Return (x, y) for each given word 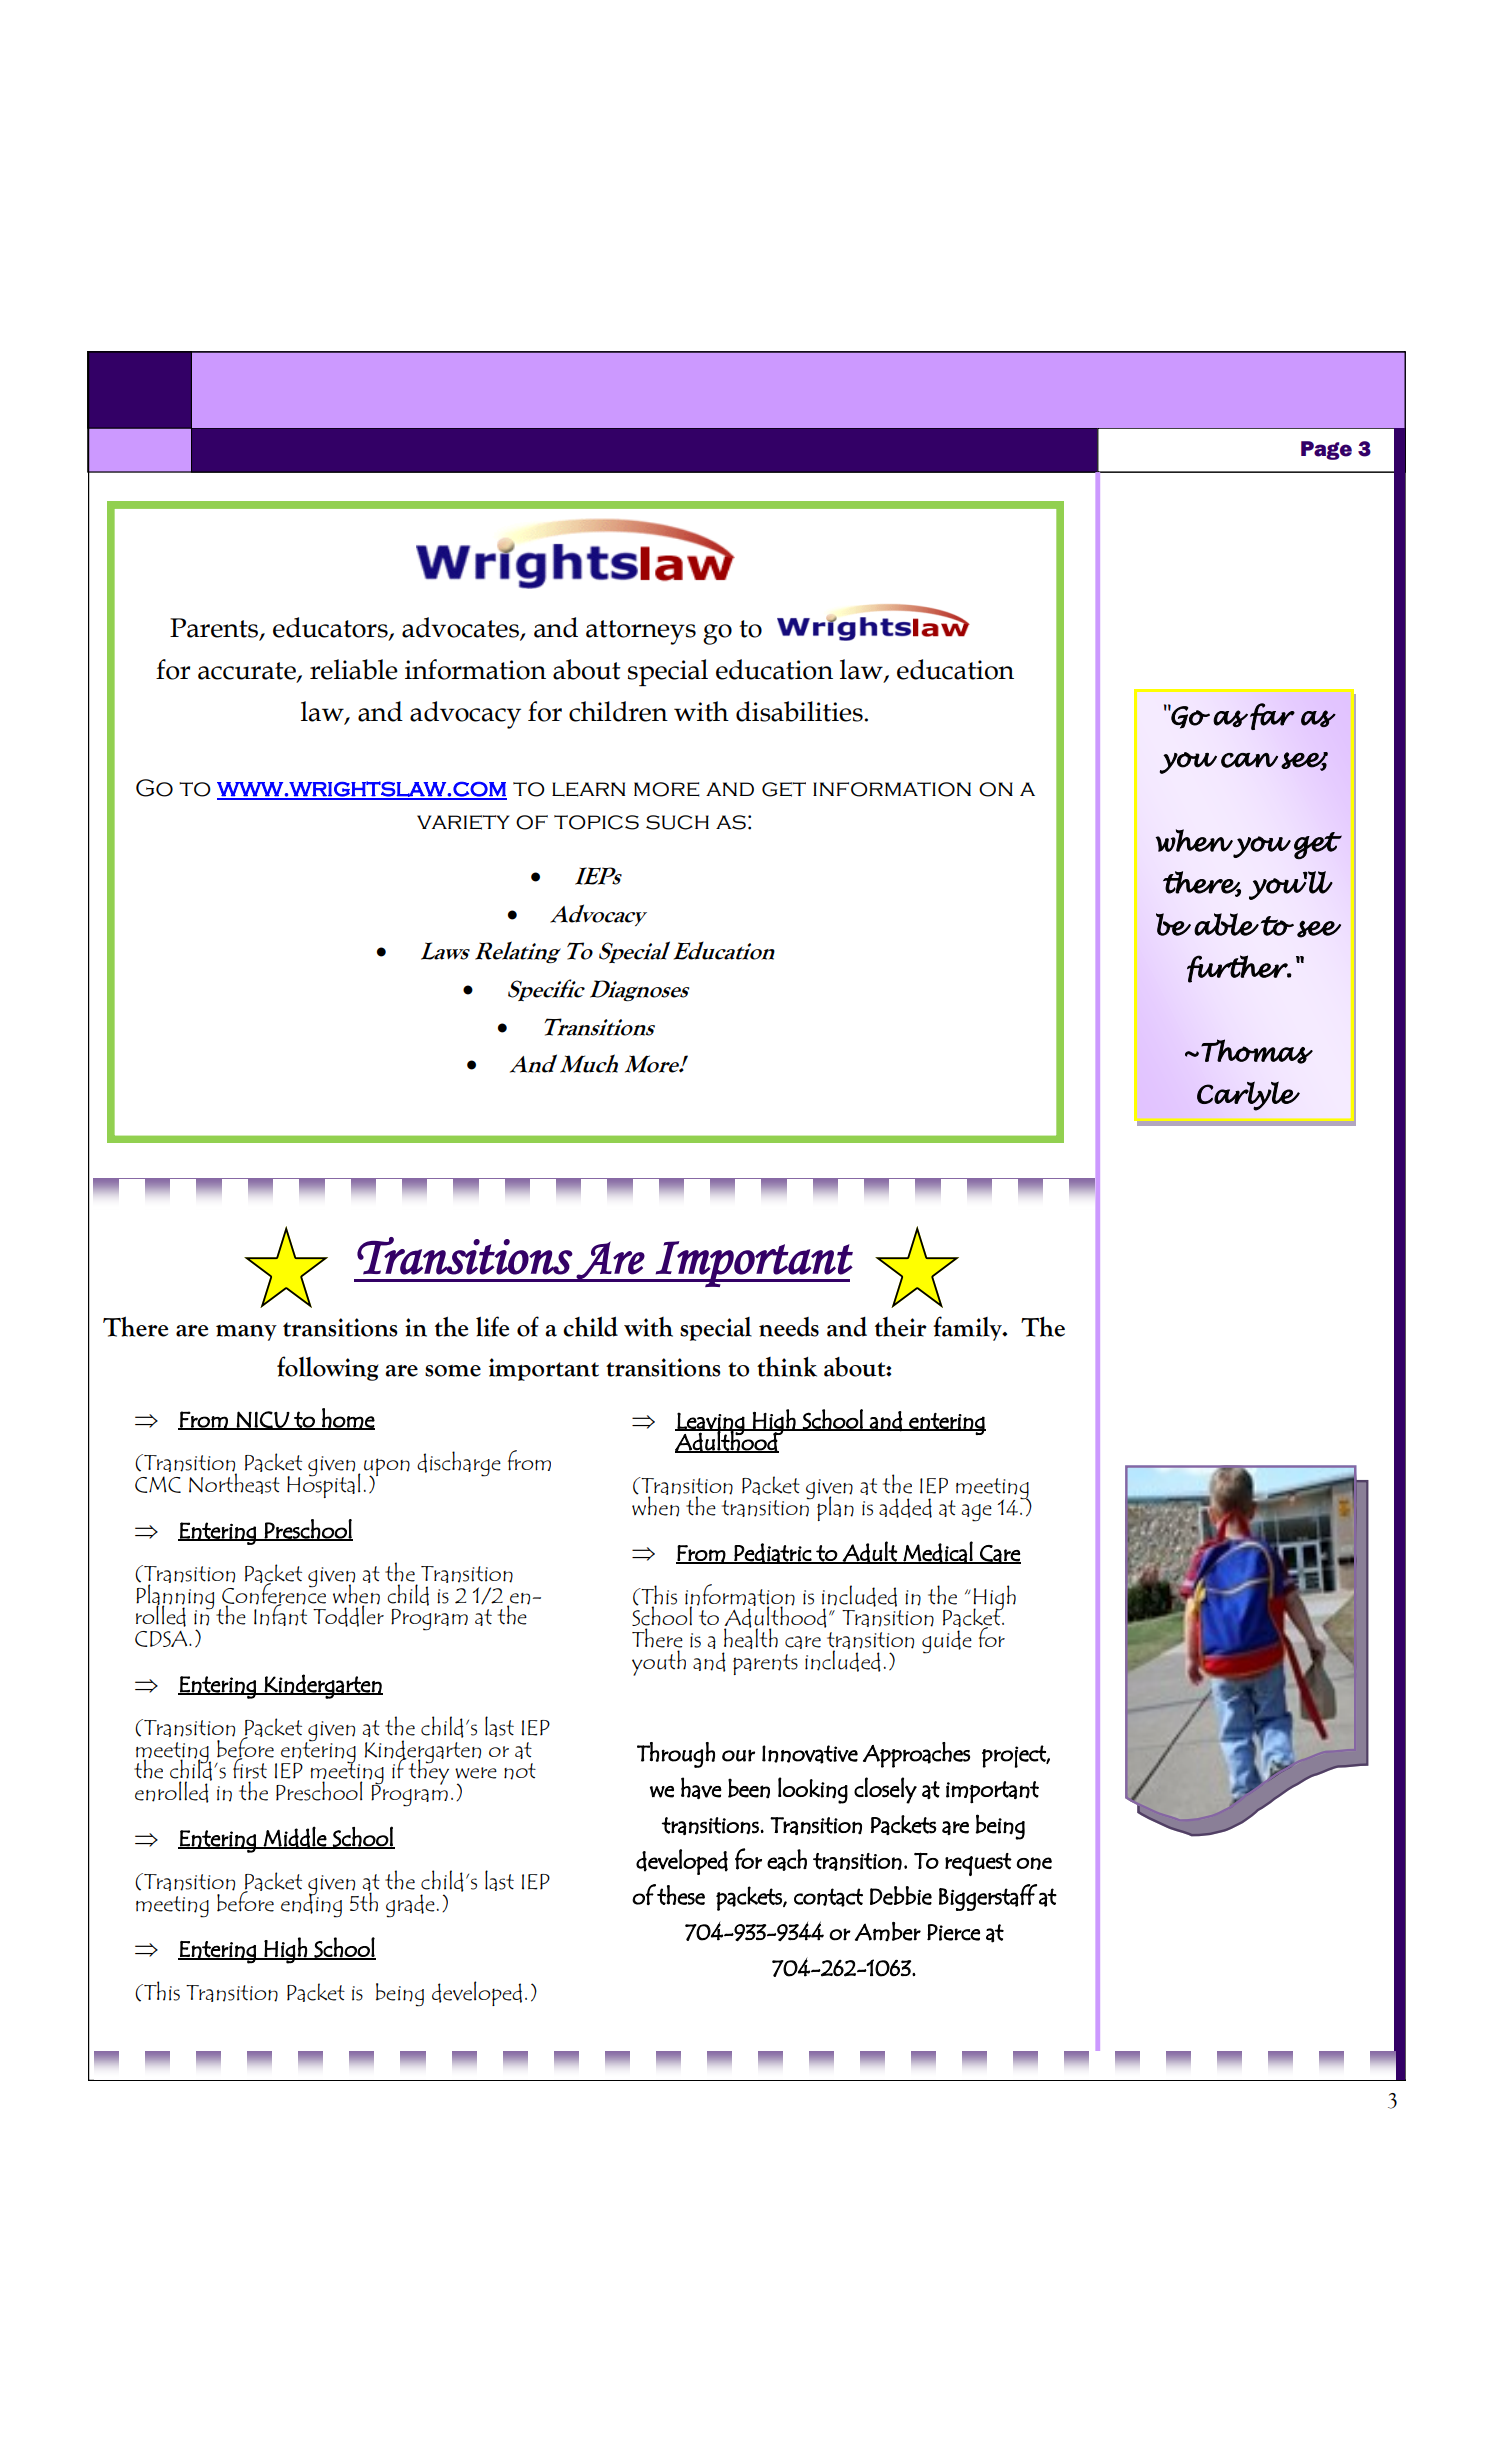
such (677, 822)
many (246, 1333)
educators (331, 628)
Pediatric (772, 1553)
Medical (938, 1552)
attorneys (641, 632)
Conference (274, 1593)
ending (311, 1905)
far (1272, 716)
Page (1326, 450)
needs (789, 1327)
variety (463, 822)
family (968, 1328)
